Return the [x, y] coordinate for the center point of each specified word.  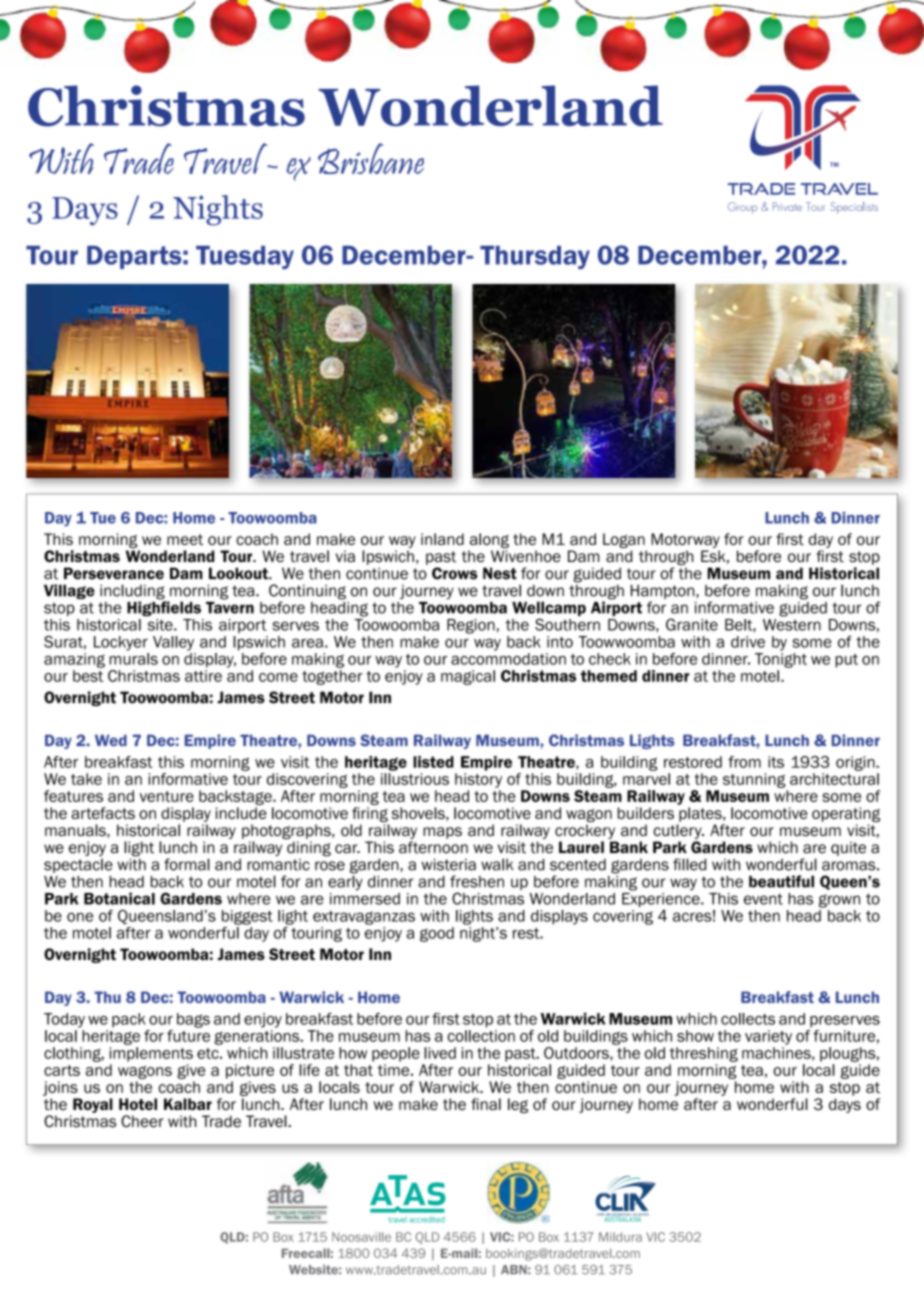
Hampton [664, 591]
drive [748, 642]
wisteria [449, 864]
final [486, 1104]
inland [442, 539]
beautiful [781, 881]
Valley [173, 643]
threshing [704, 1054]
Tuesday [245, 257]
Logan [625, 542]
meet [185, 539]
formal [187, 864]
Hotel [138, 1104]
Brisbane [371, 158]
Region [471, 626]
